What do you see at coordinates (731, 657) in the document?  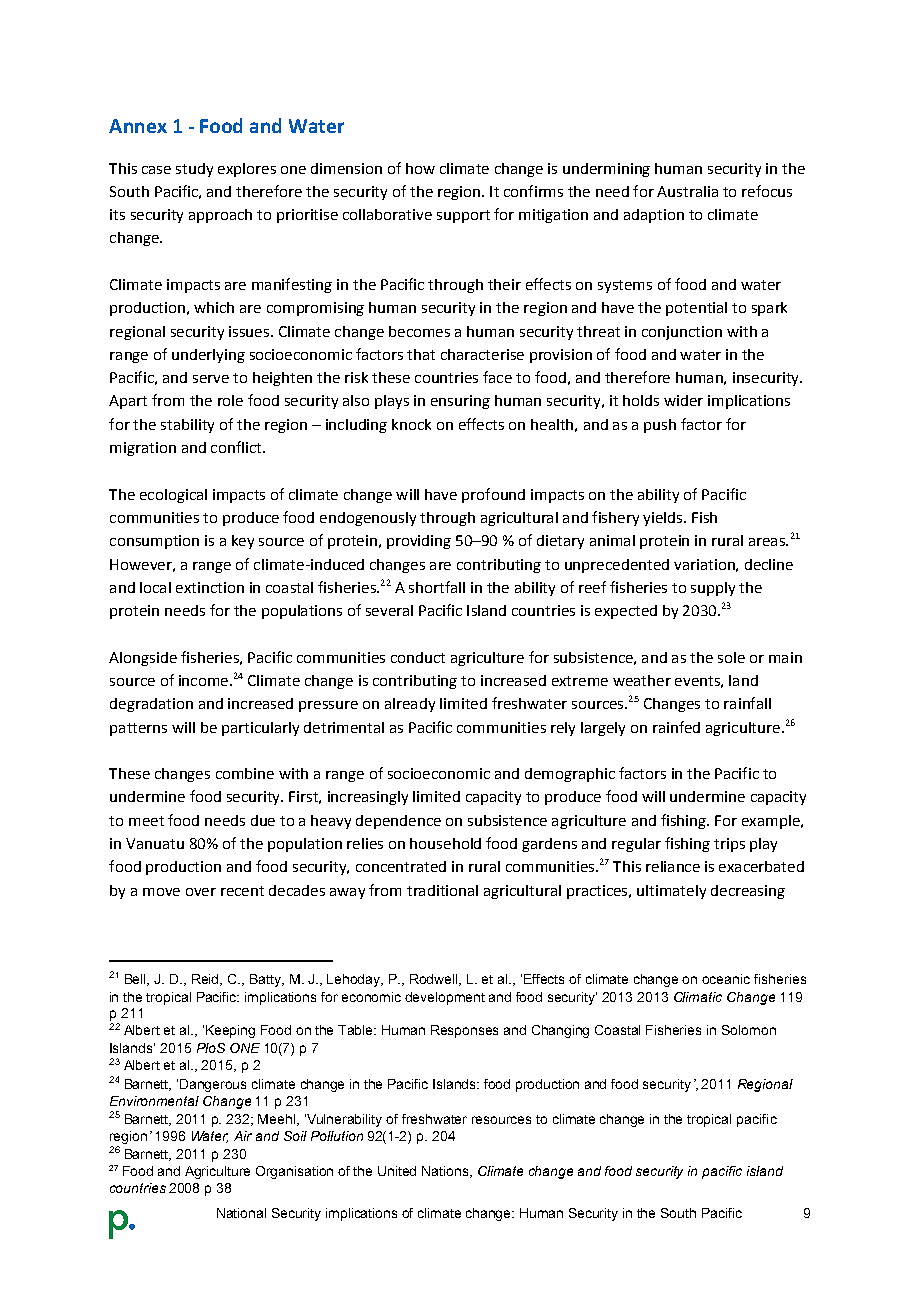 I see `sole` at bounding box center [731, 657].
